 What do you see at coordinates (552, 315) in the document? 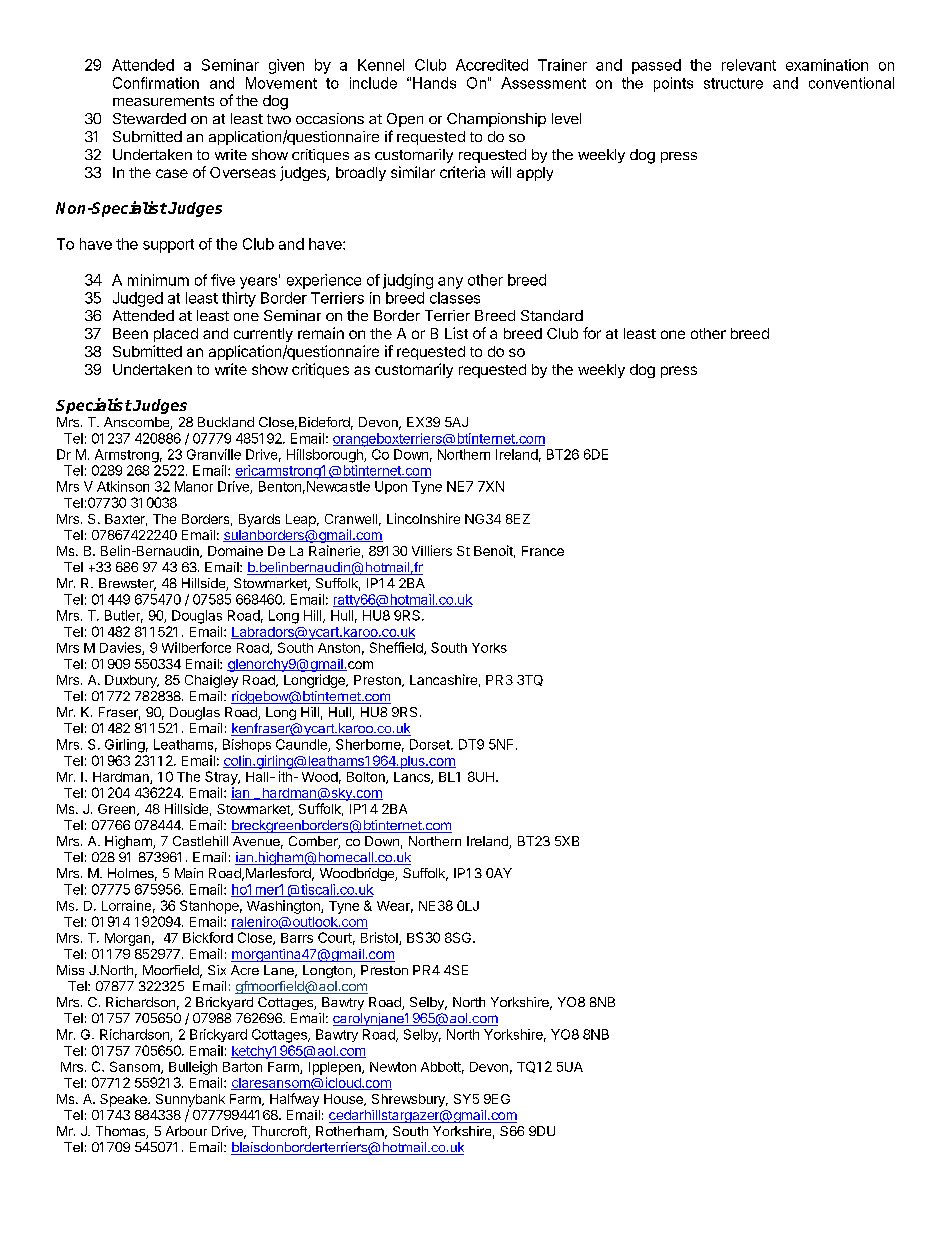
I see `Standard` at bounding box center [552, 315].
